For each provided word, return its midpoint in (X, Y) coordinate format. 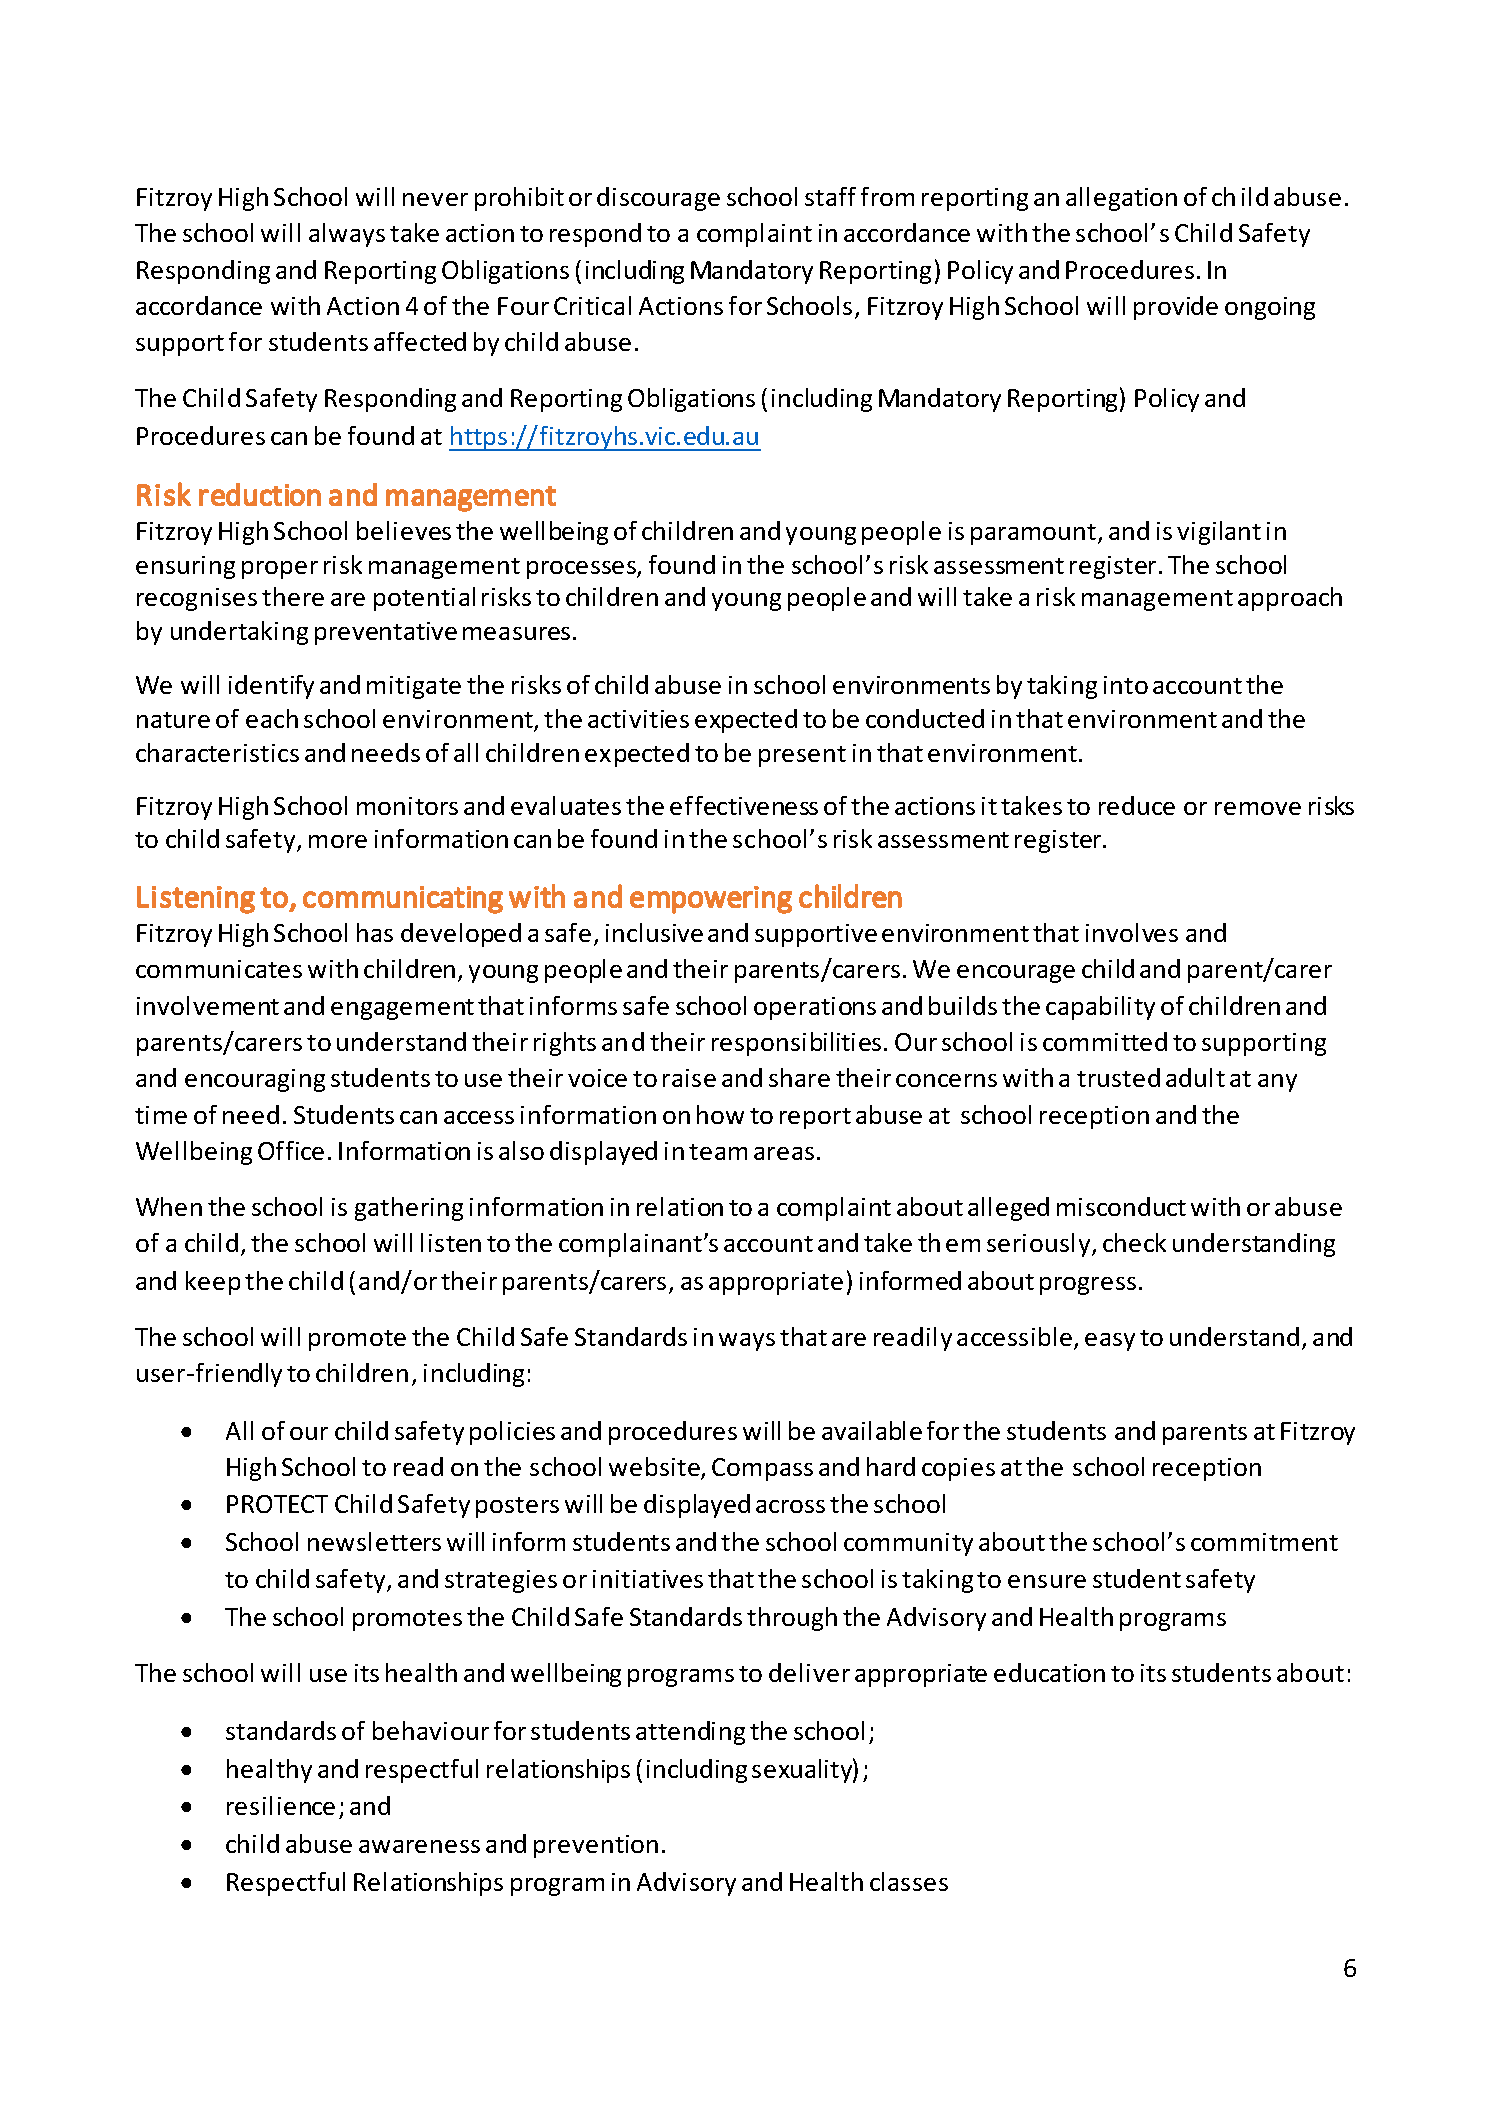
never (435, 199)
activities (638, 719)
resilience (281, 1805)
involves (1132, 932)
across (790, 1506)
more (338, 841)
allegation (1121, 199)
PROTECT (277, 1504)
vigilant (1219, 533)
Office (291, 1150)
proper (280, 570)
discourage (658, 199)
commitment (1264, 1542)
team (718, 1152)
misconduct (1121, 1206)
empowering (711, 900)
